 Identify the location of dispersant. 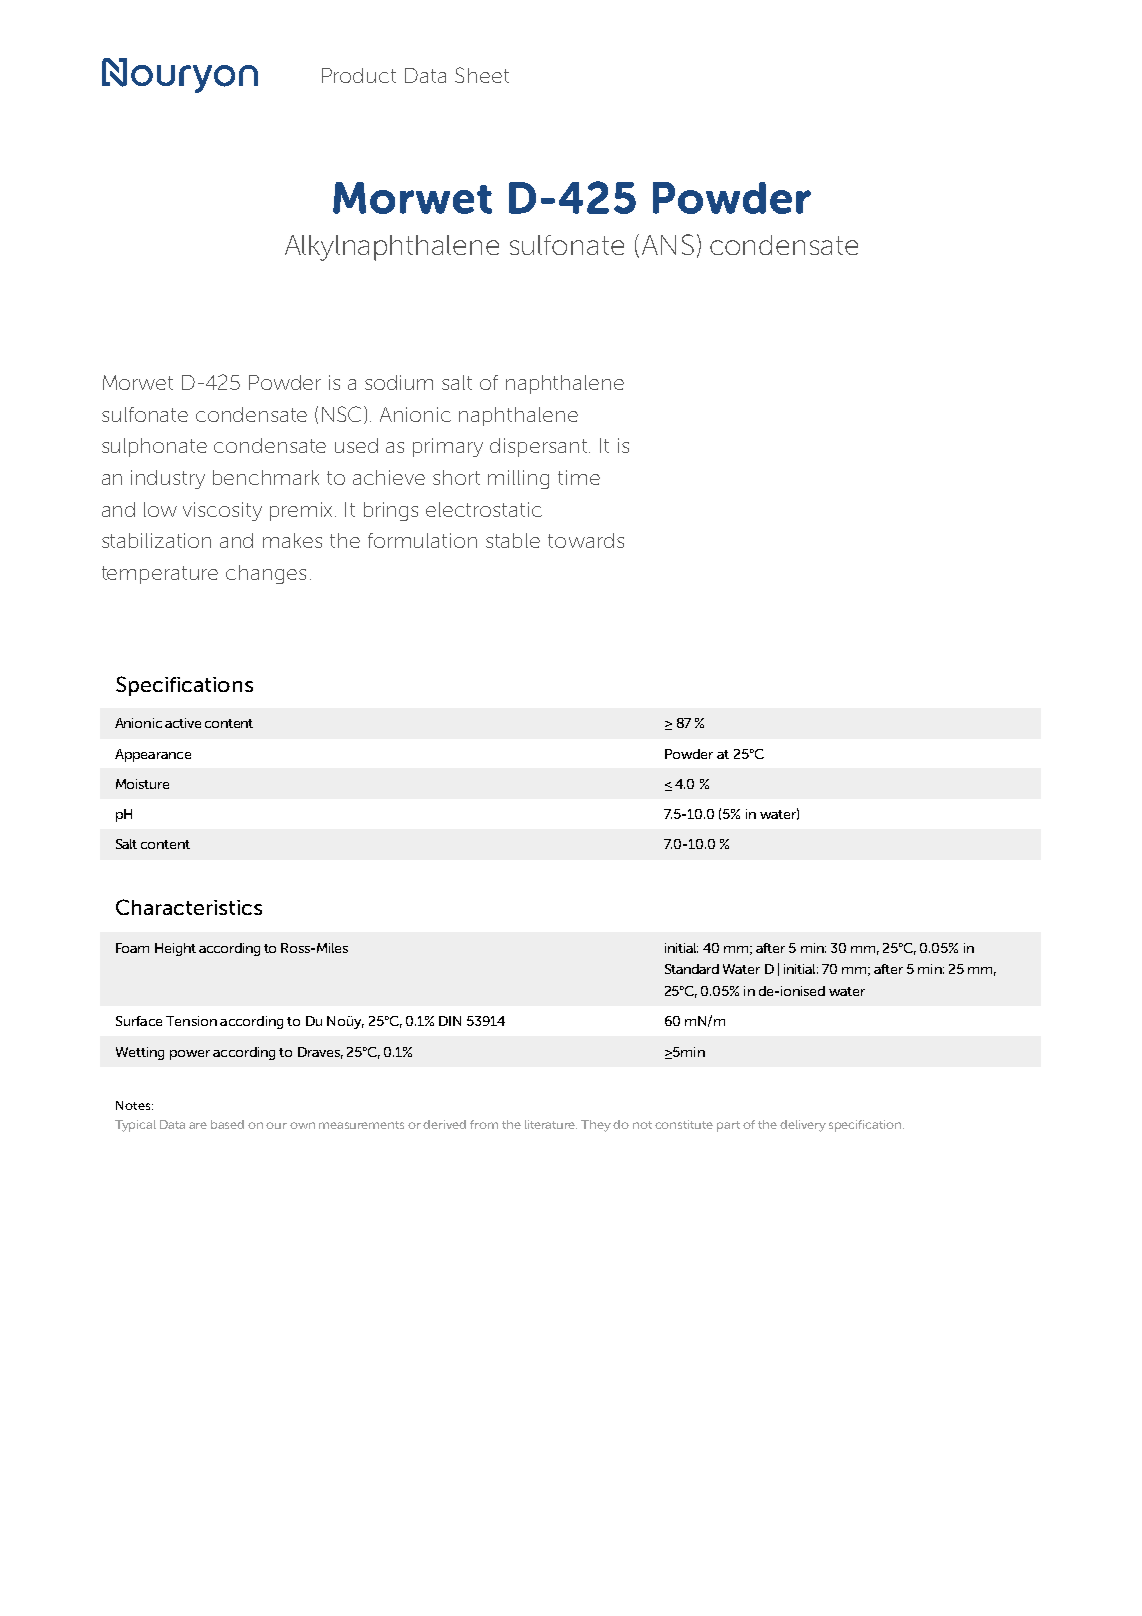
(540, 447).
